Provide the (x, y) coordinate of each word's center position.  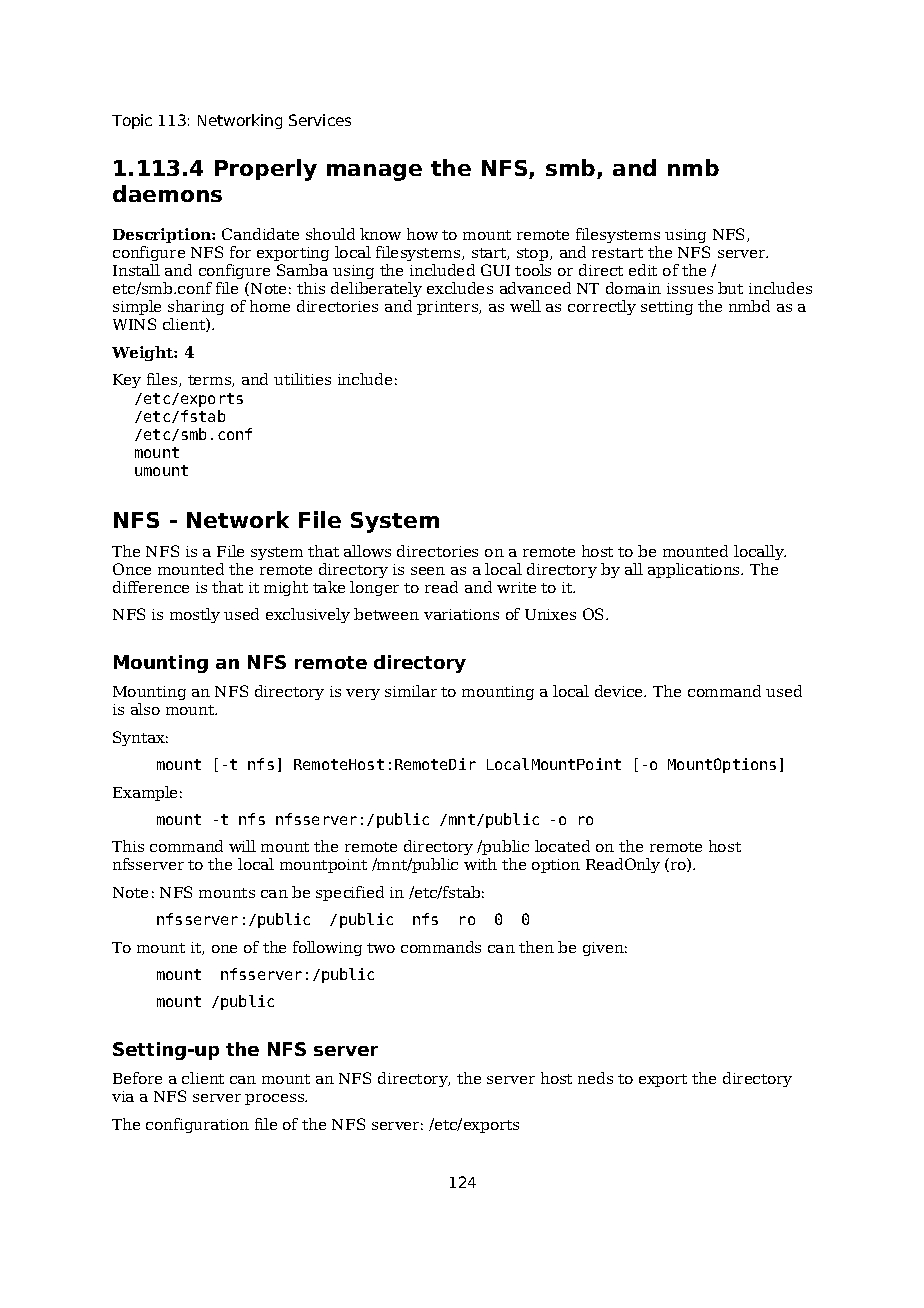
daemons (167, 193)
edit (643, 270)
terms (210, 381)
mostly (195, 615)
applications (695, 570)
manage (374, 172)
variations (461, 614)
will (242, 846)
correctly (602, 307)
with (480, 864)
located (562, 846)
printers (448, 308)
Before (137, 1078)
